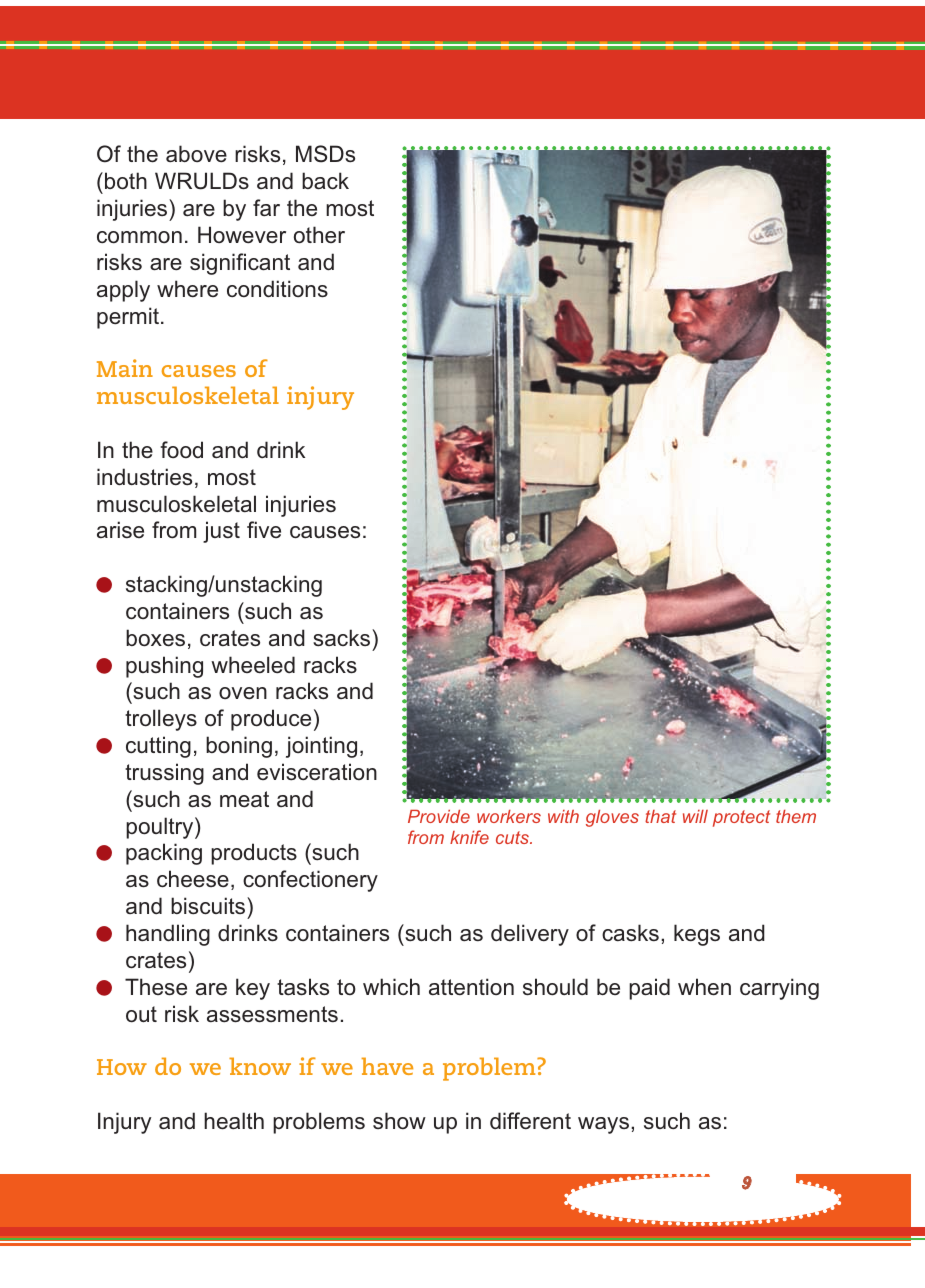 Image resolution: width=925 pixels, height=1288 pixels. What do you see at coordinates (530, 935) in the image?
I see `delivery` at bounding box center [530, 935].
